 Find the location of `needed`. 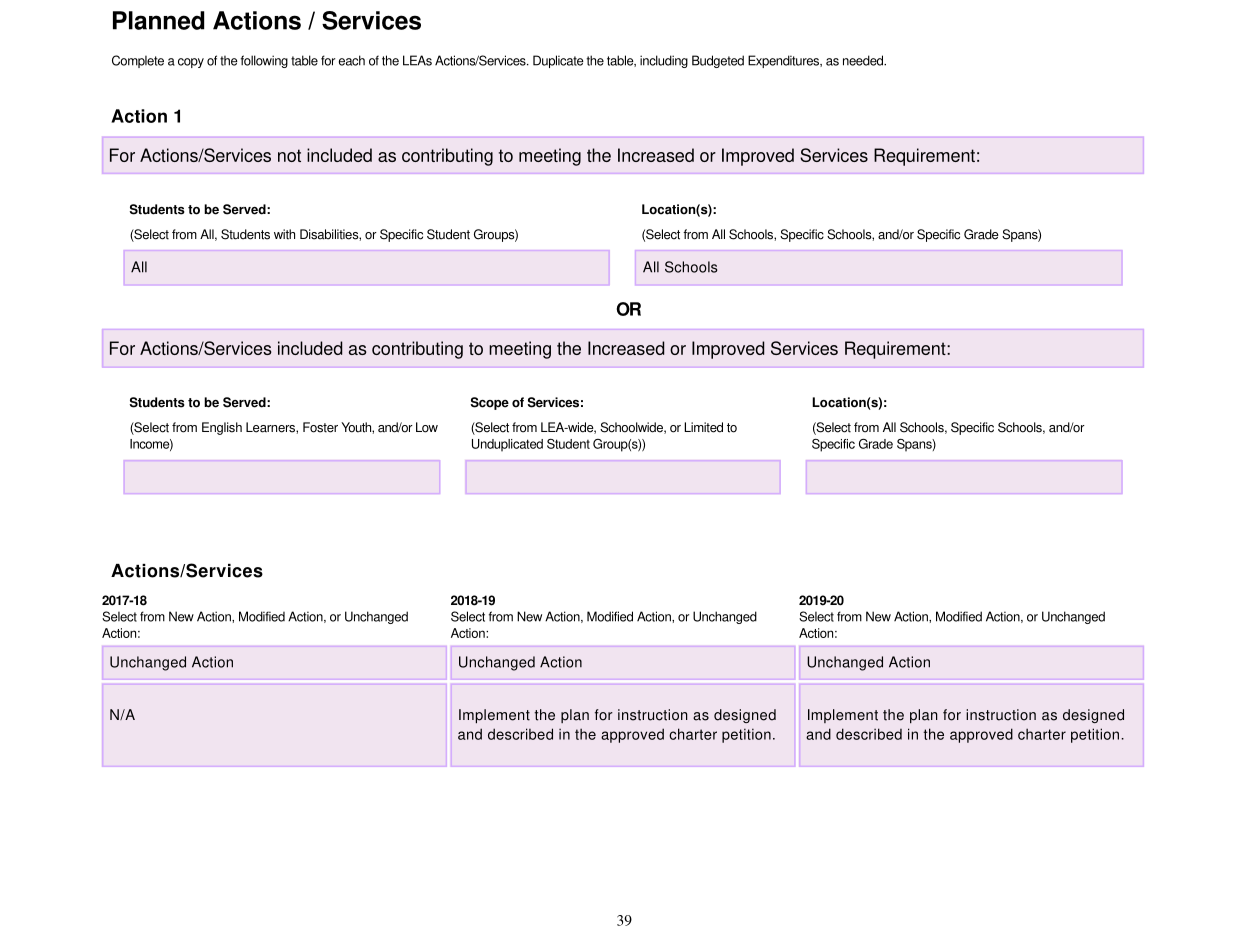

needed is located at coordinates (864, 60).
